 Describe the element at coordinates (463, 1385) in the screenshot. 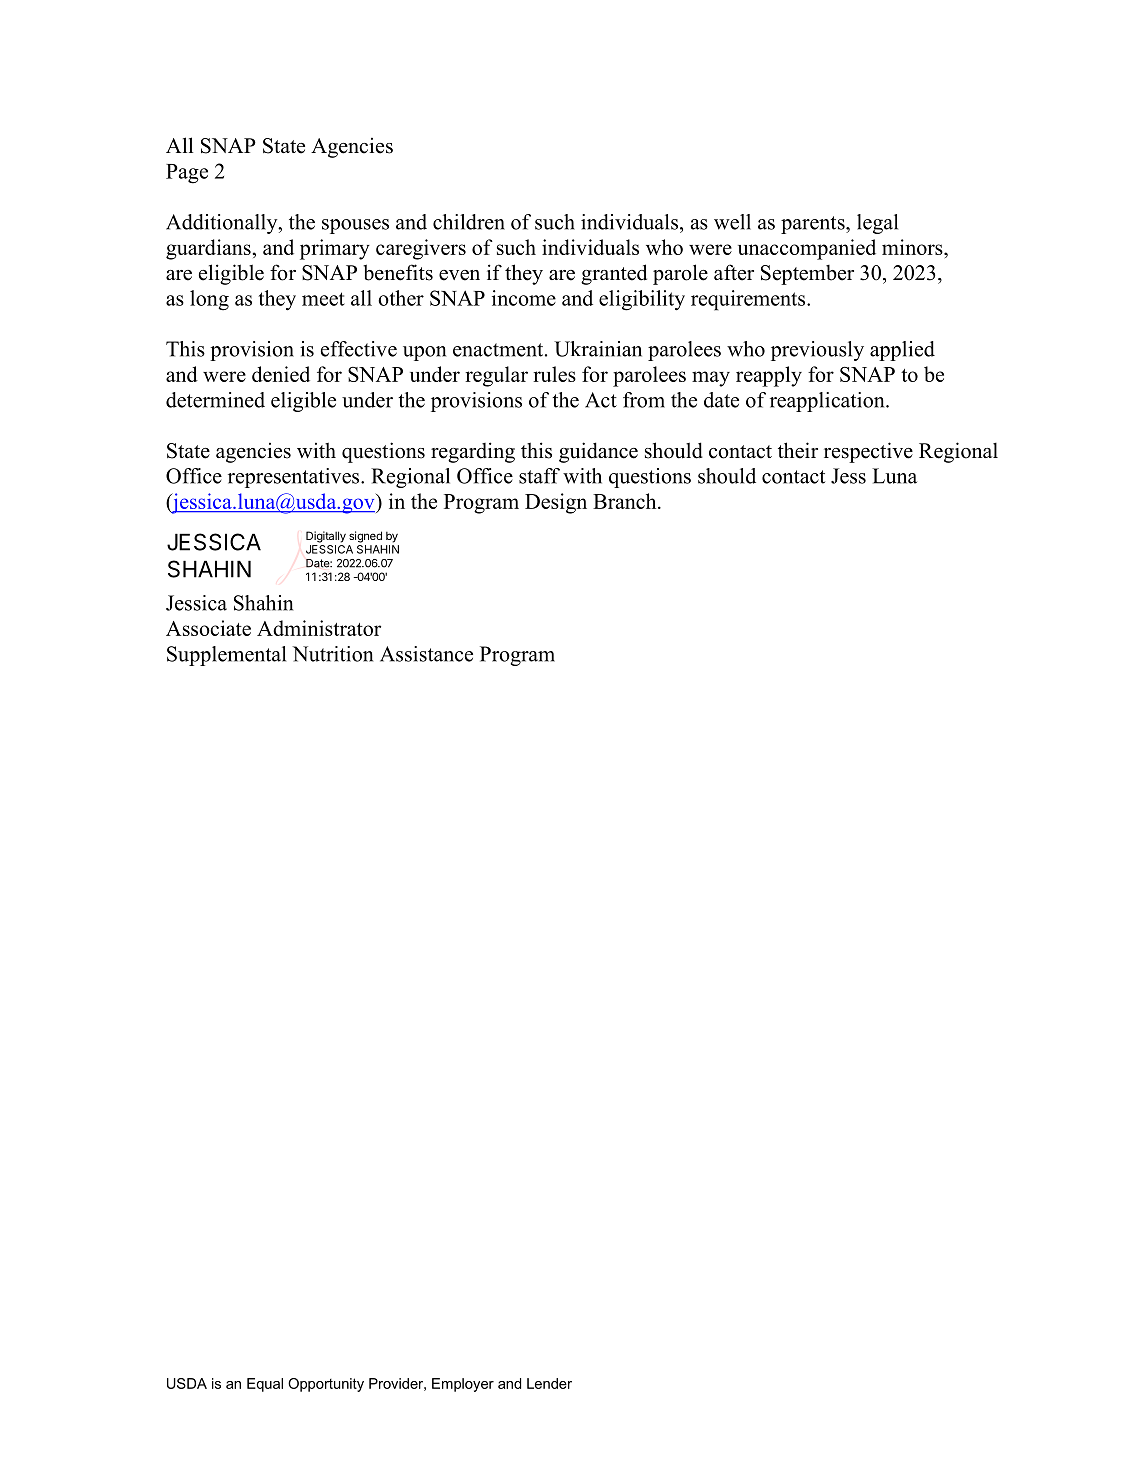

I see `Employer` at that location.
